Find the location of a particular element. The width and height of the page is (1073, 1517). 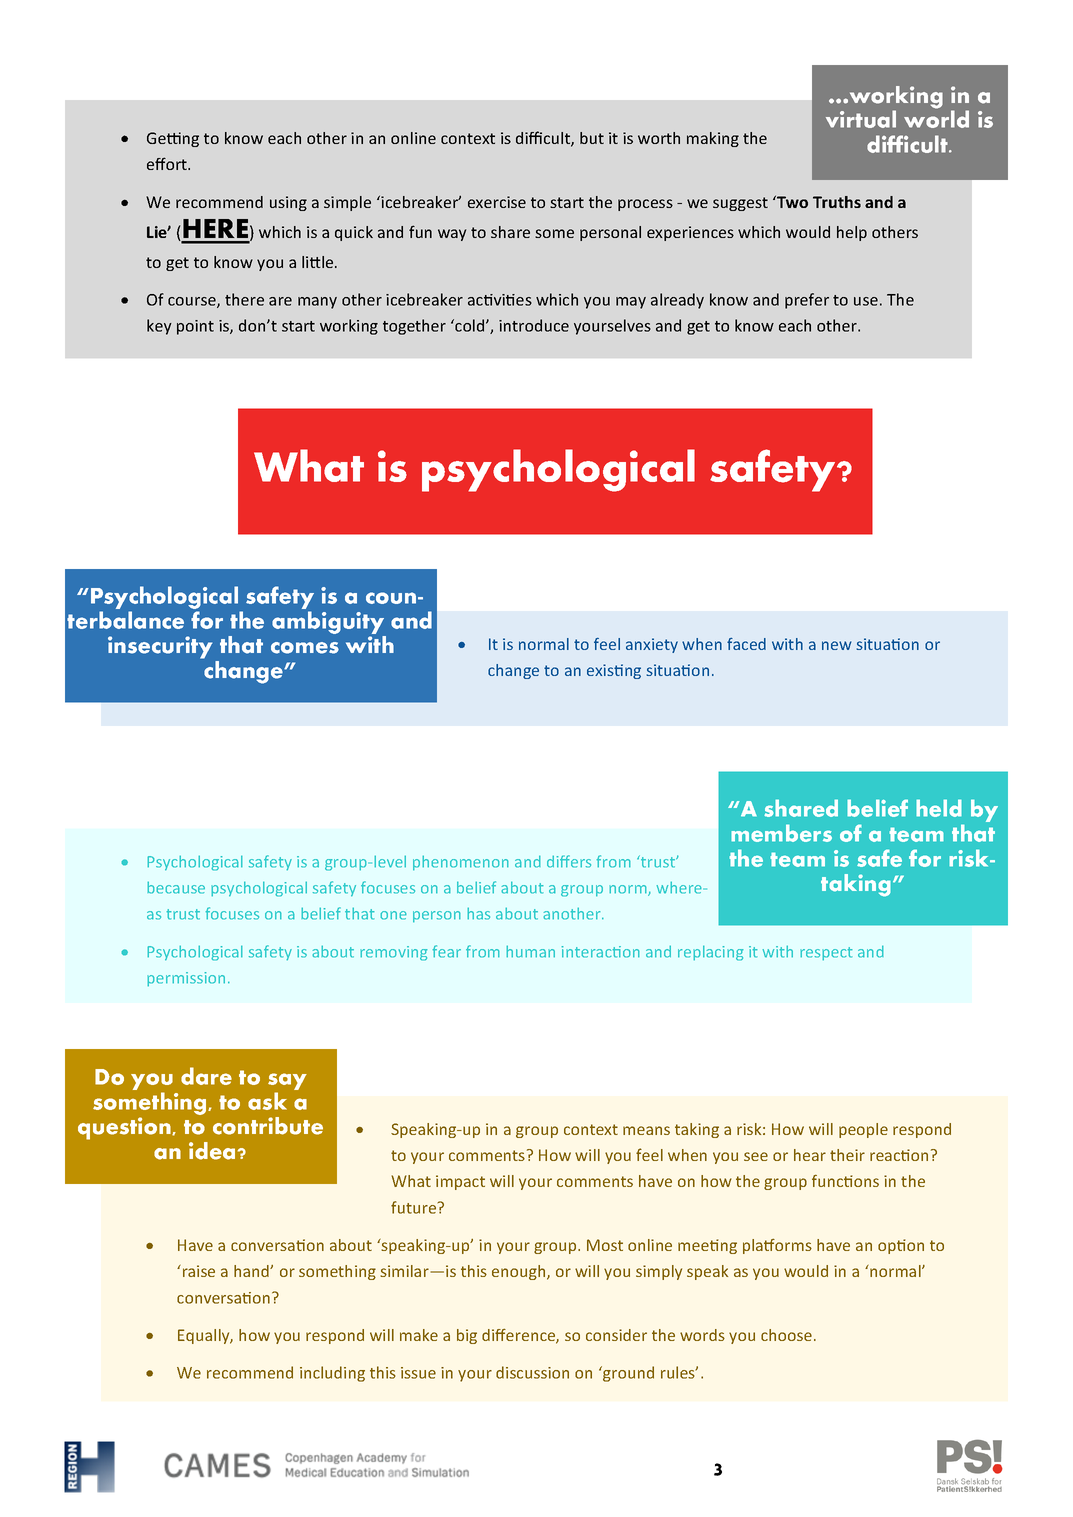

respect is located at coordinates (826, 953).
